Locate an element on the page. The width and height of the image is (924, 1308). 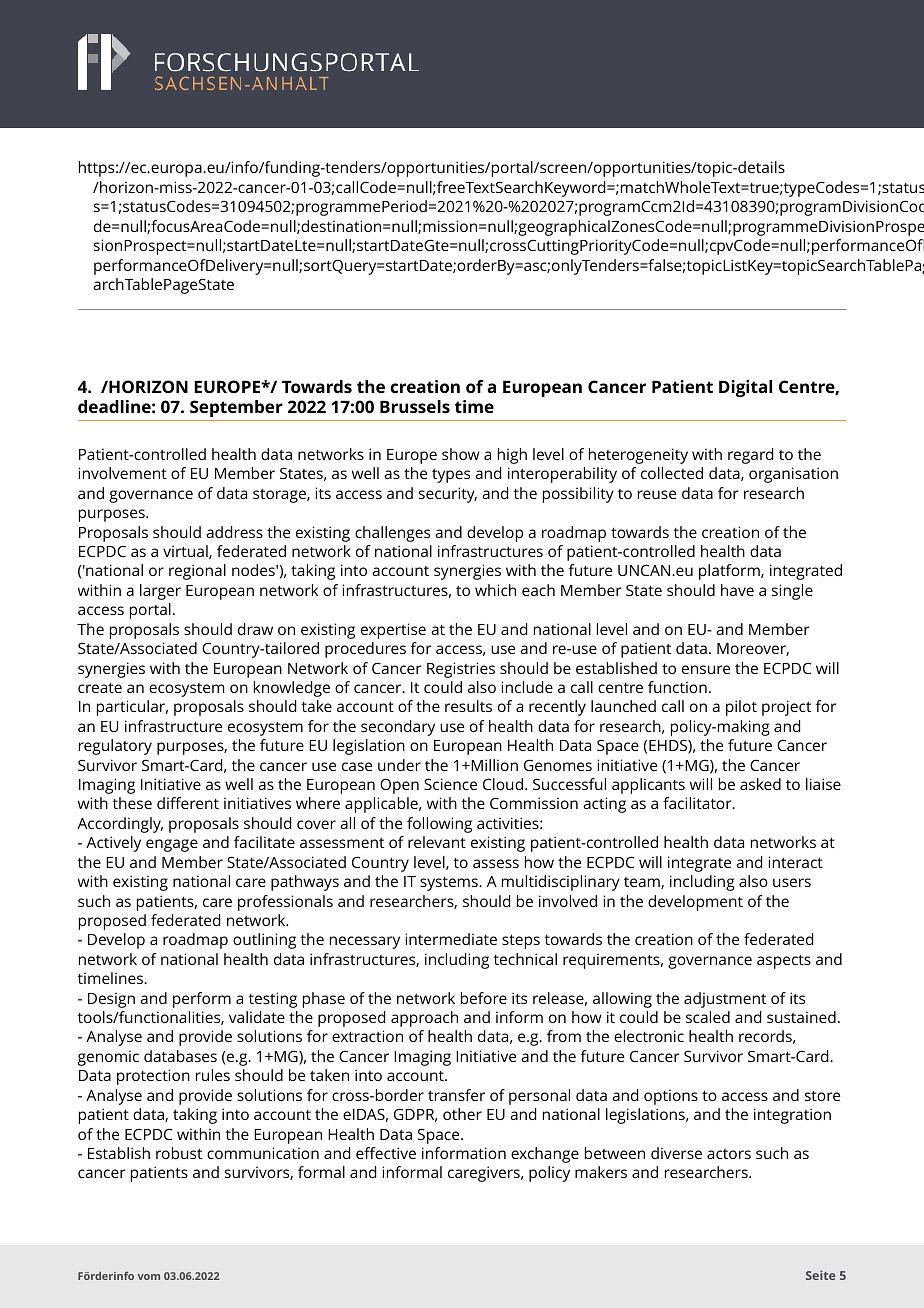
engage is located at coordinates (172, 845).
